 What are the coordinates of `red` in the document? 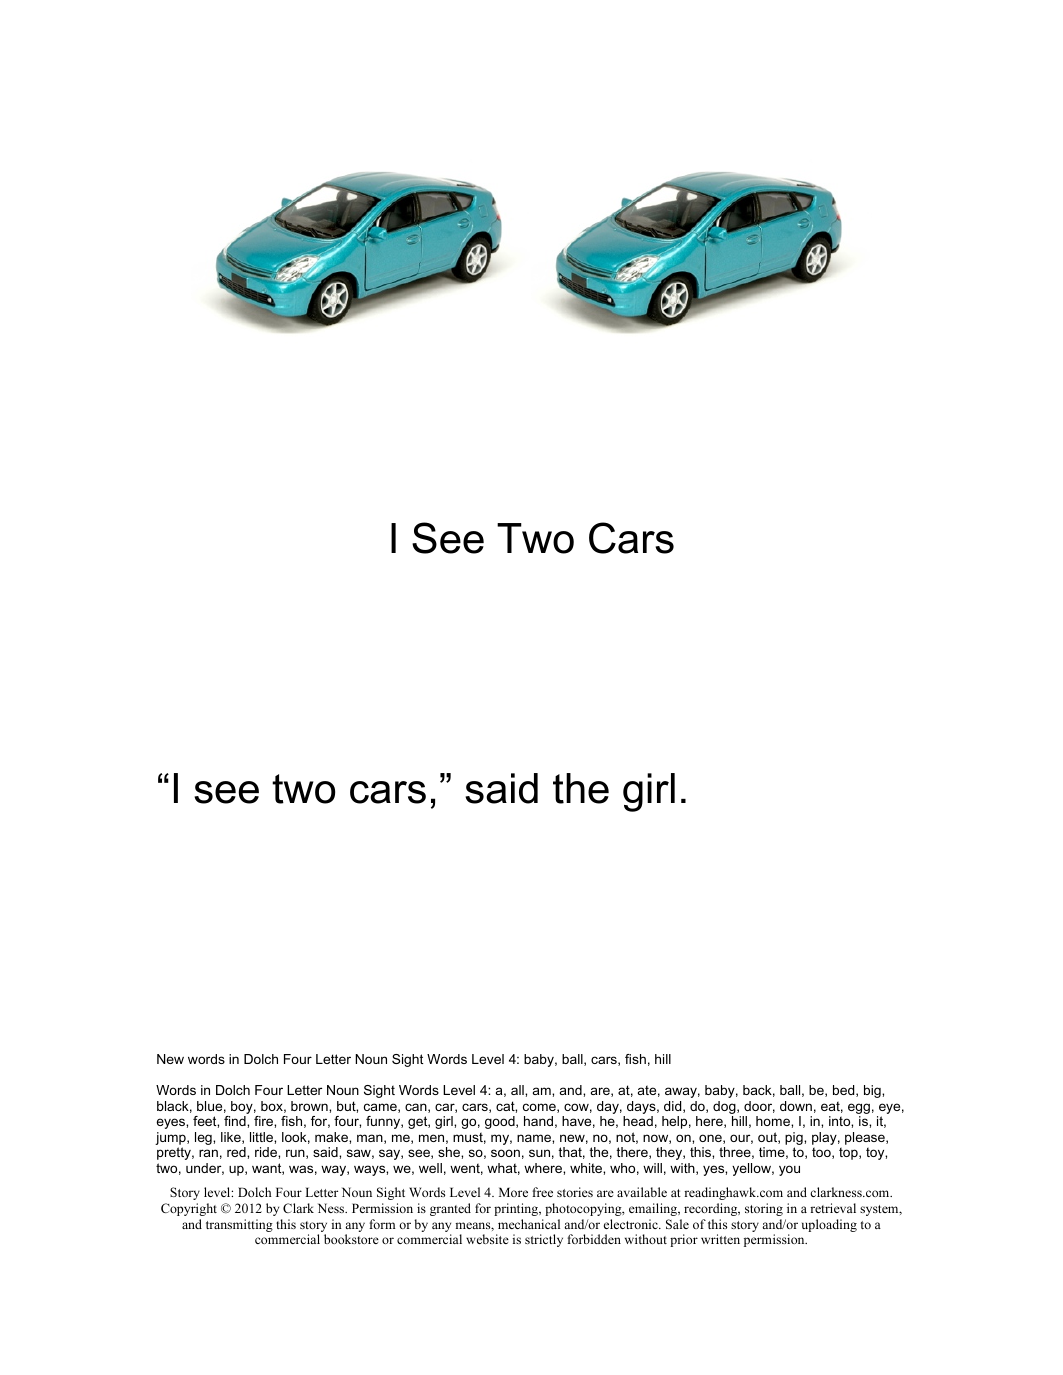 It's located at (237, 1152).
